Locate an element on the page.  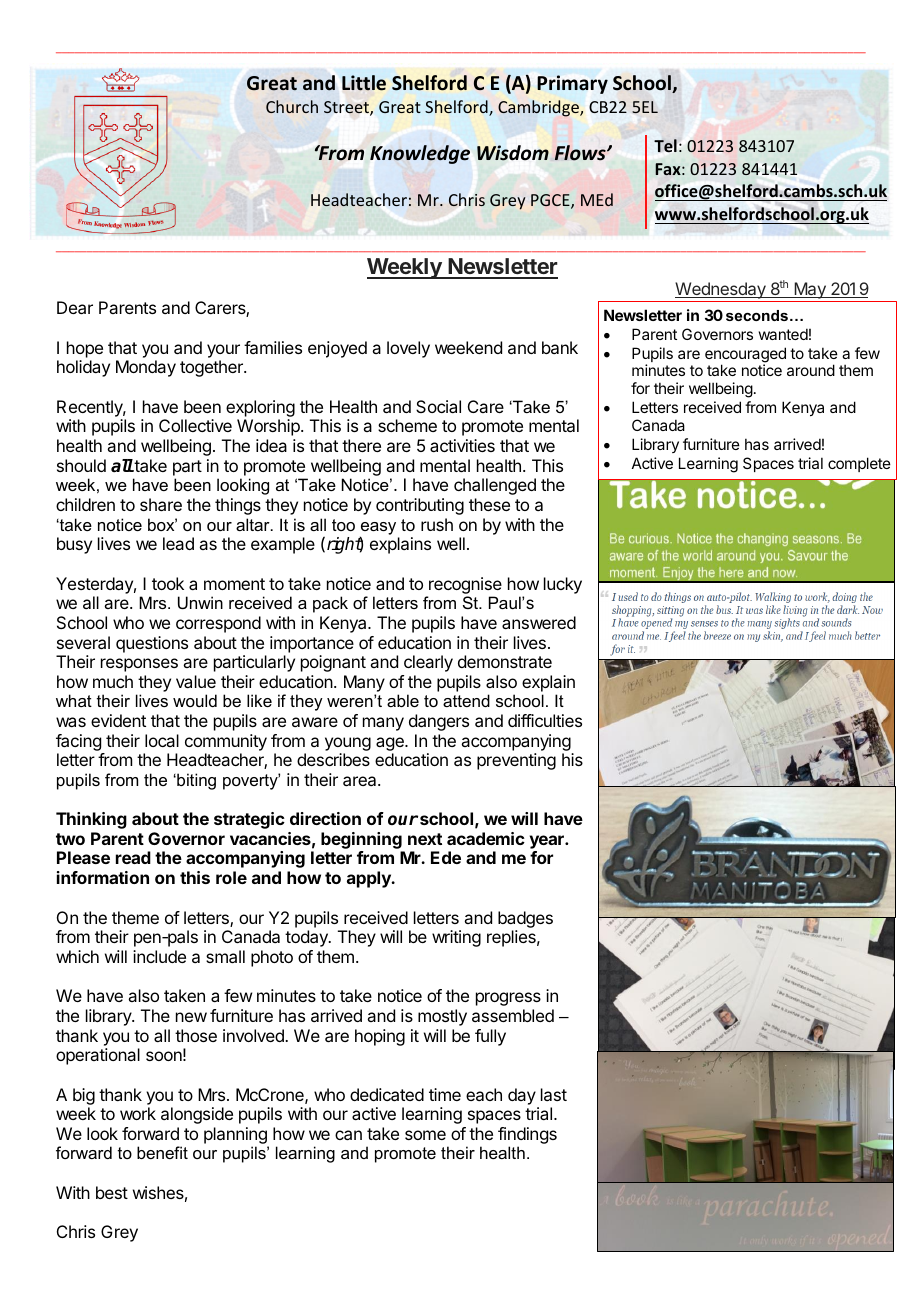
last is located at coordinates (554, 1094).
